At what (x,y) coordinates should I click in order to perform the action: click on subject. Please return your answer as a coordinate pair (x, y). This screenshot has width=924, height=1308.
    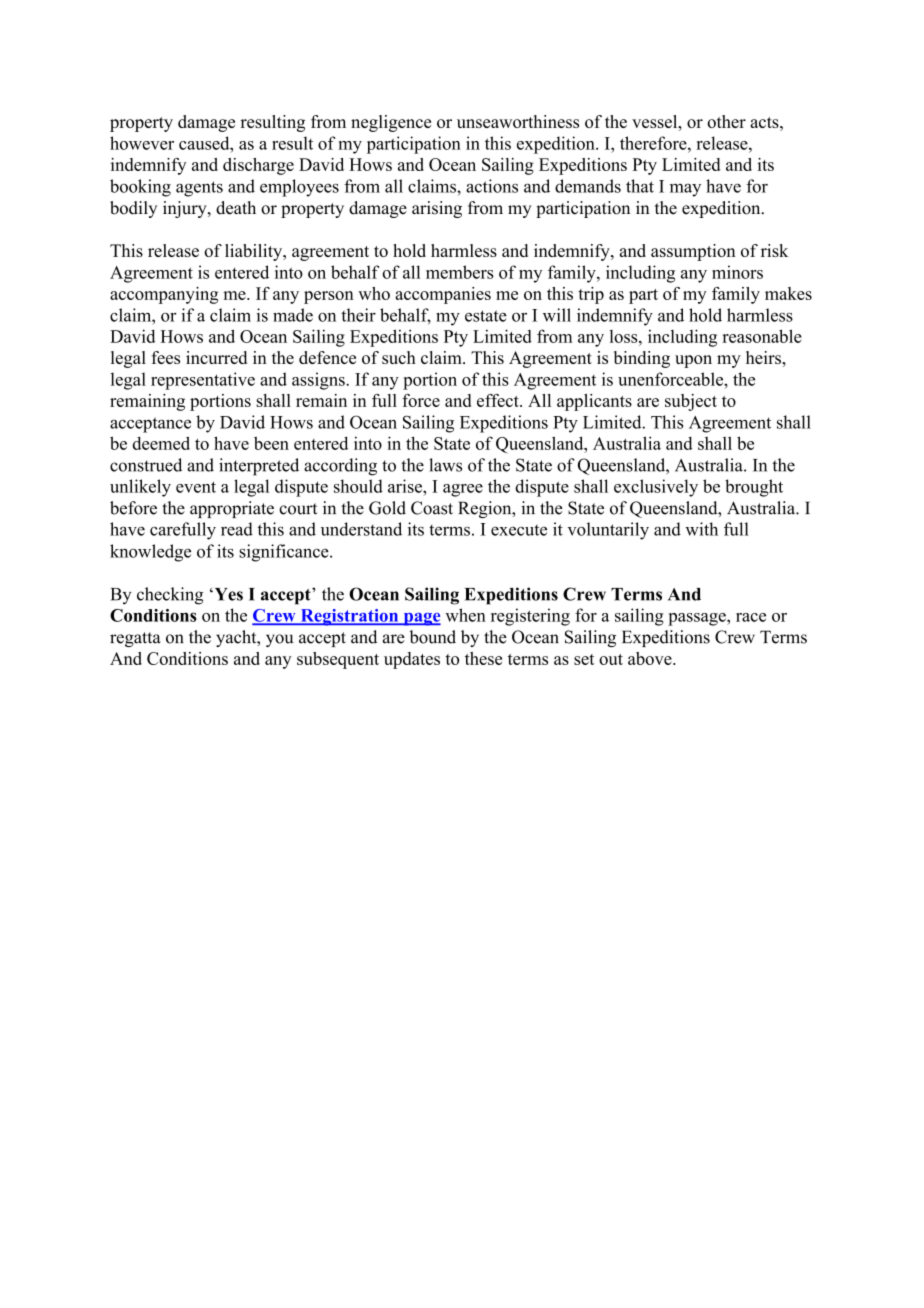
    Looking at the image, I should click on (691, 402).
